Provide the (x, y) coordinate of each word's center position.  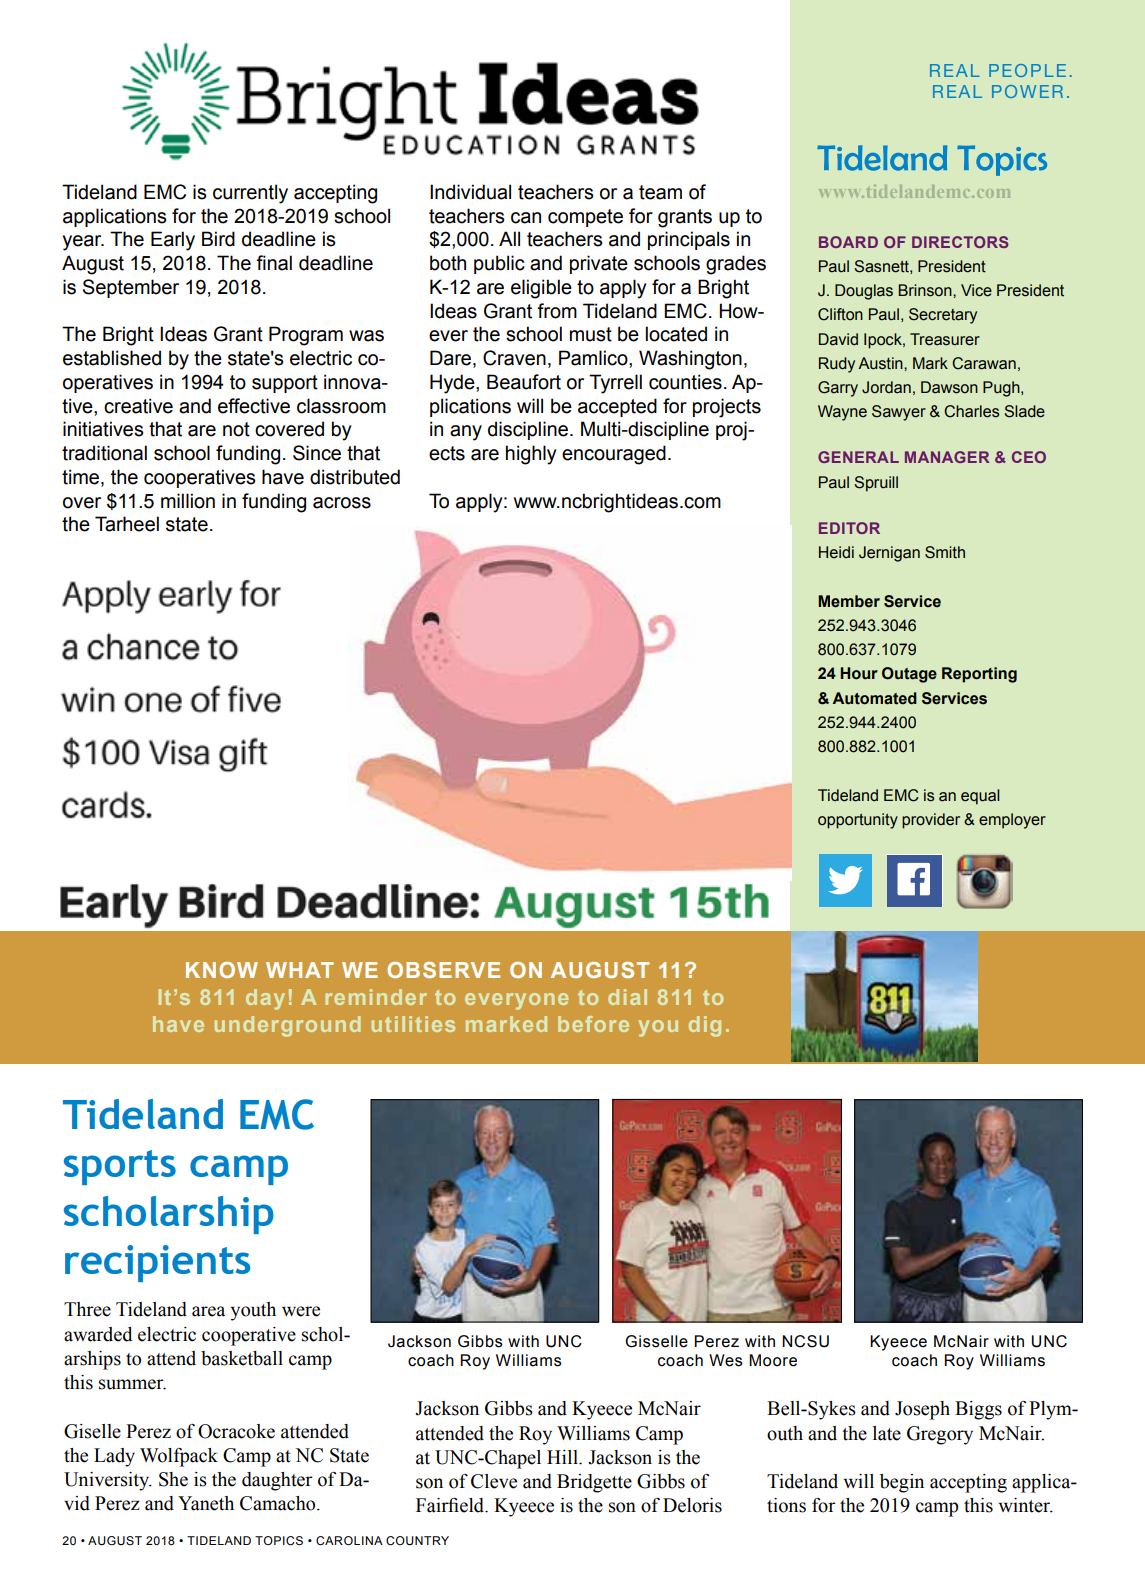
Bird (218, 239)
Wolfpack (179, 1457)
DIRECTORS (960, 242)
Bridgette (594, 1483)
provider (931, 821)
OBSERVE (443, 970)
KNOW (222, 970)
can (526, 218)
